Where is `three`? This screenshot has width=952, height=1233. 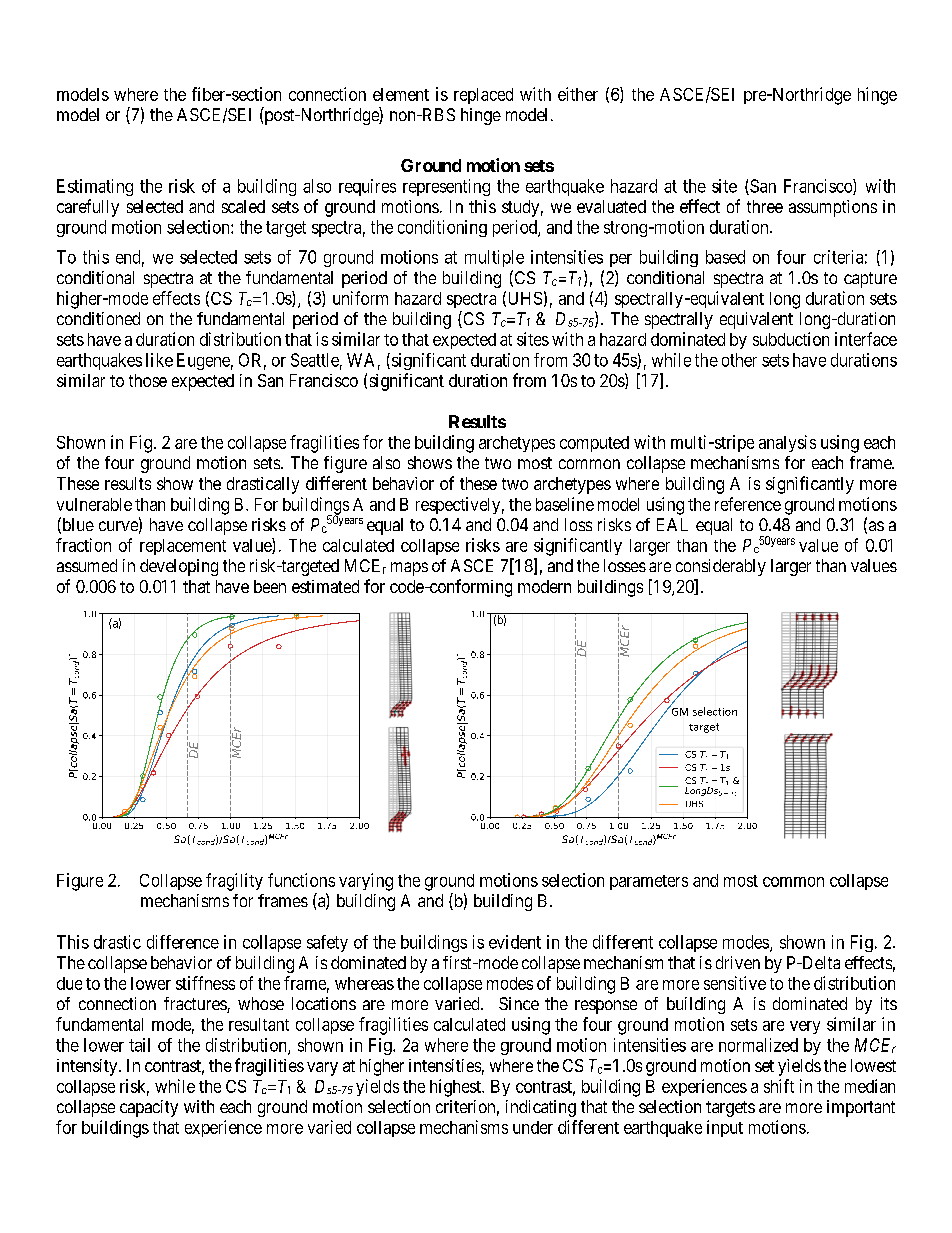
three is located at coordinates (765, 206).
